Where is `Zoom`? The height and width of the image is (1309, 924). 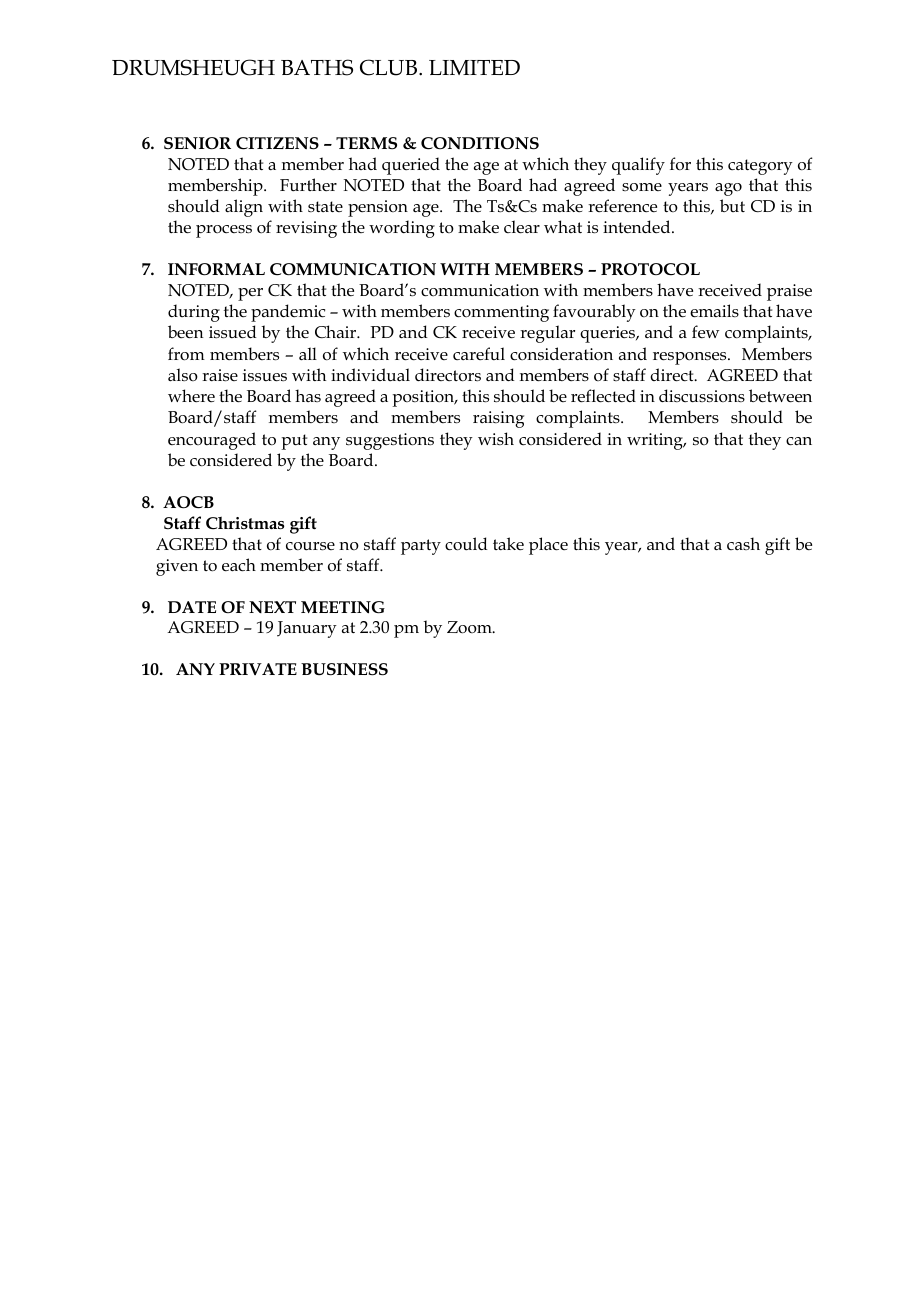 Zoom is located at coordinates (470, 627).
